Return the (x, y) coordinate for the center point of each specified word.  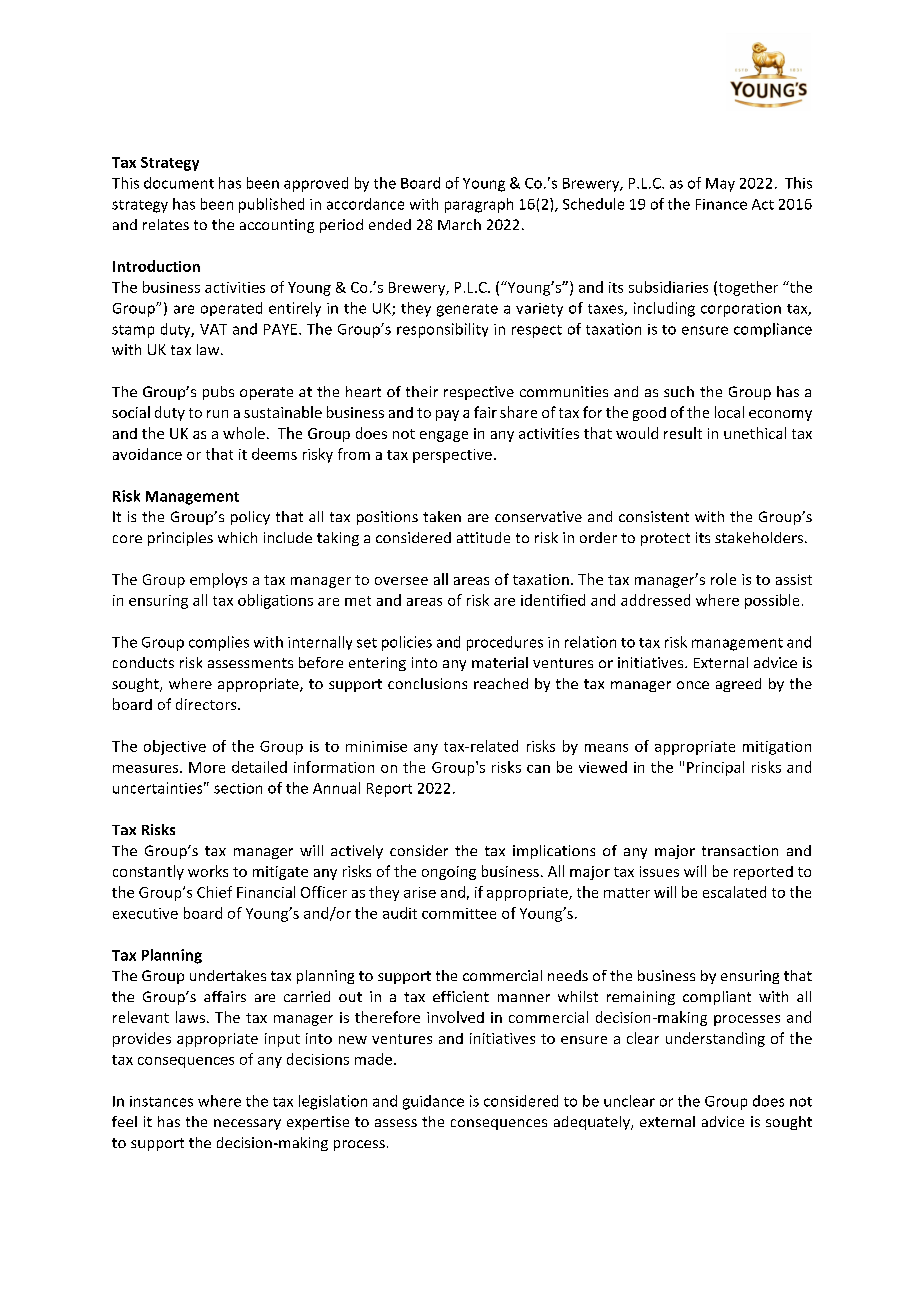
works (208, 871)
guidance (433, 1102)
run (217, 414)
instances (161, 1101)
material (500, 662)
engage (444, 436)
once (693, 685)
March (459, 224)
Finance (721, 204)
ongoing (449, 873)
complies (219, 643)
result (683, 433)
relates (166, 224)
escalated (734, 892)
